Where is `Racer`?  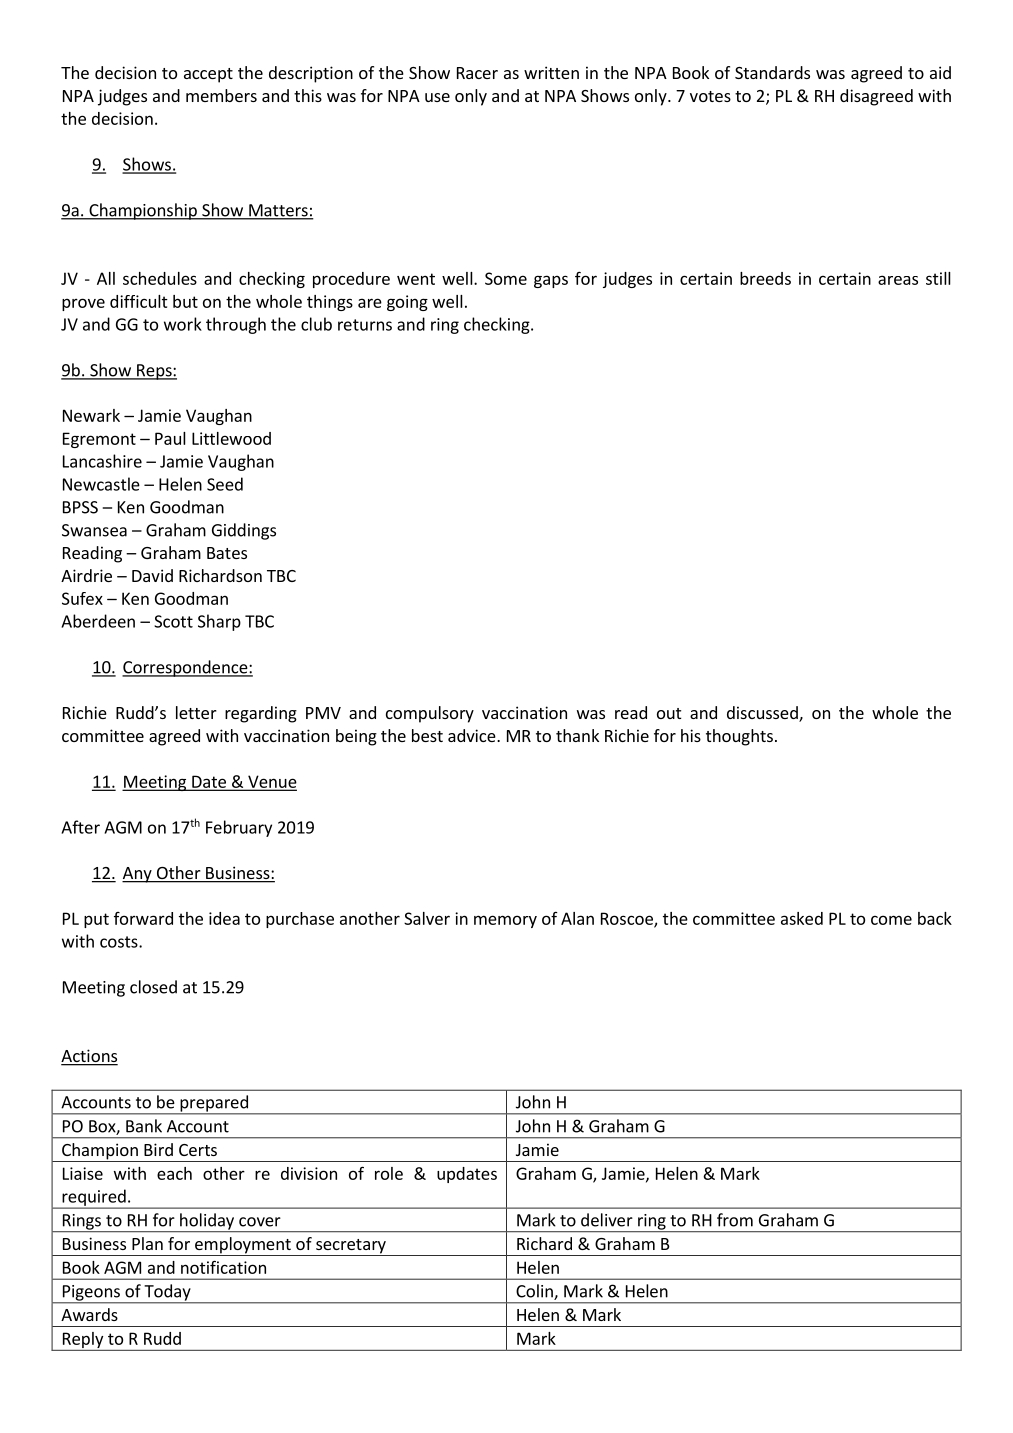 Racer is located at coordinates (477, 73).
